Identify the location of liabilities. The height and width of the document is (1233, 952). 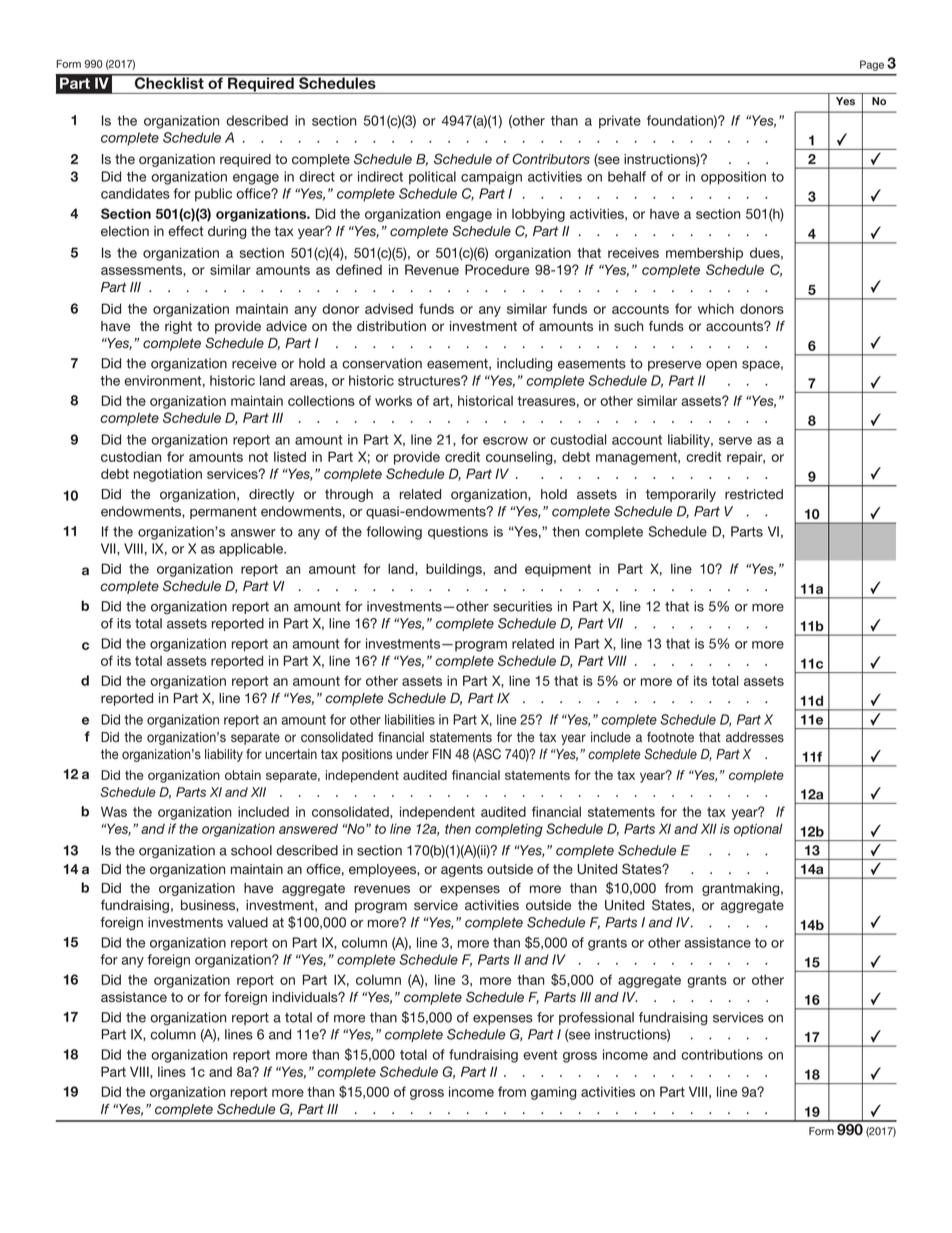
(410, 719).
